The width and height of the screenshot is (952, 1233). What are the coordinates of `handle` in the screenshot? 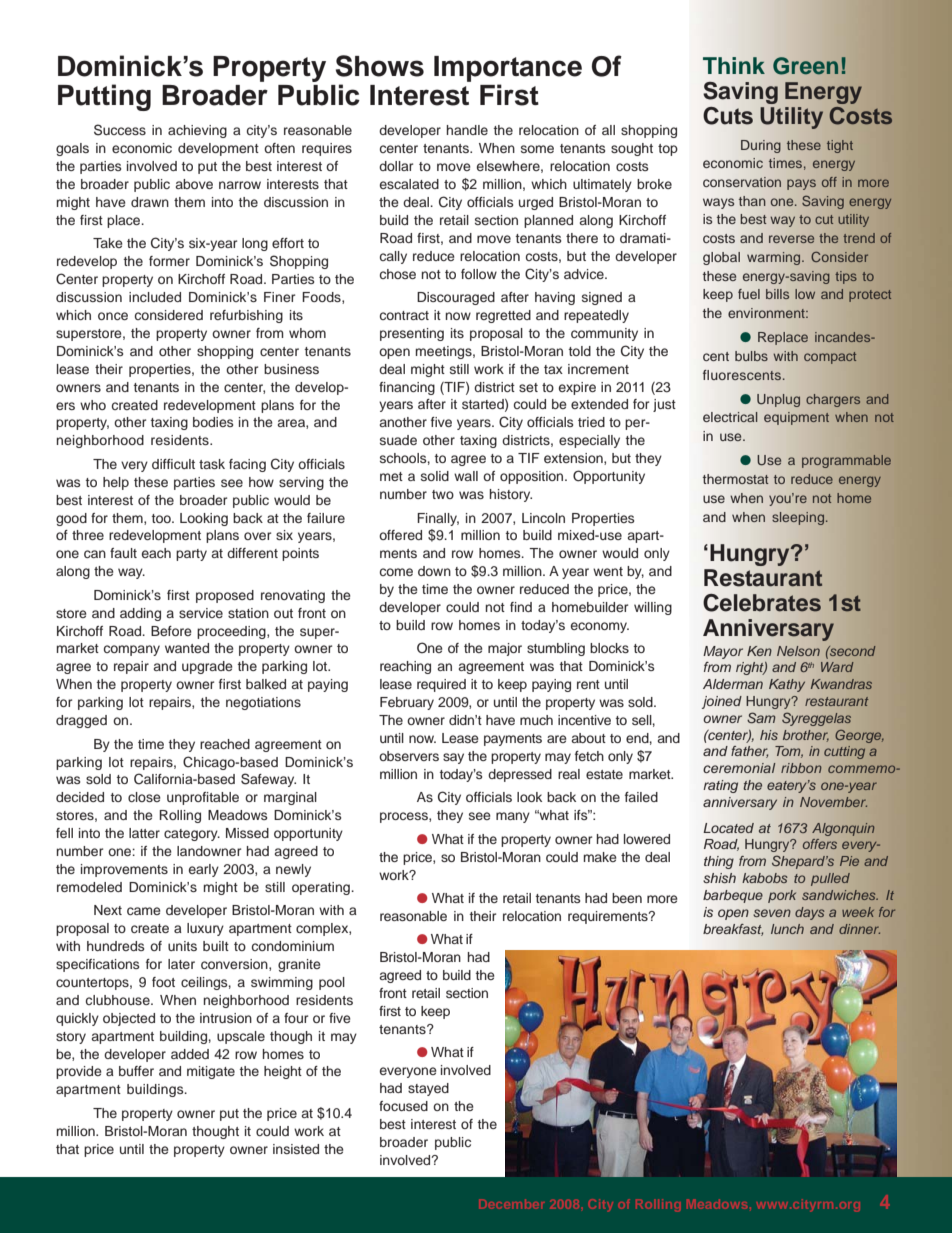 It's located at (467, 130).
